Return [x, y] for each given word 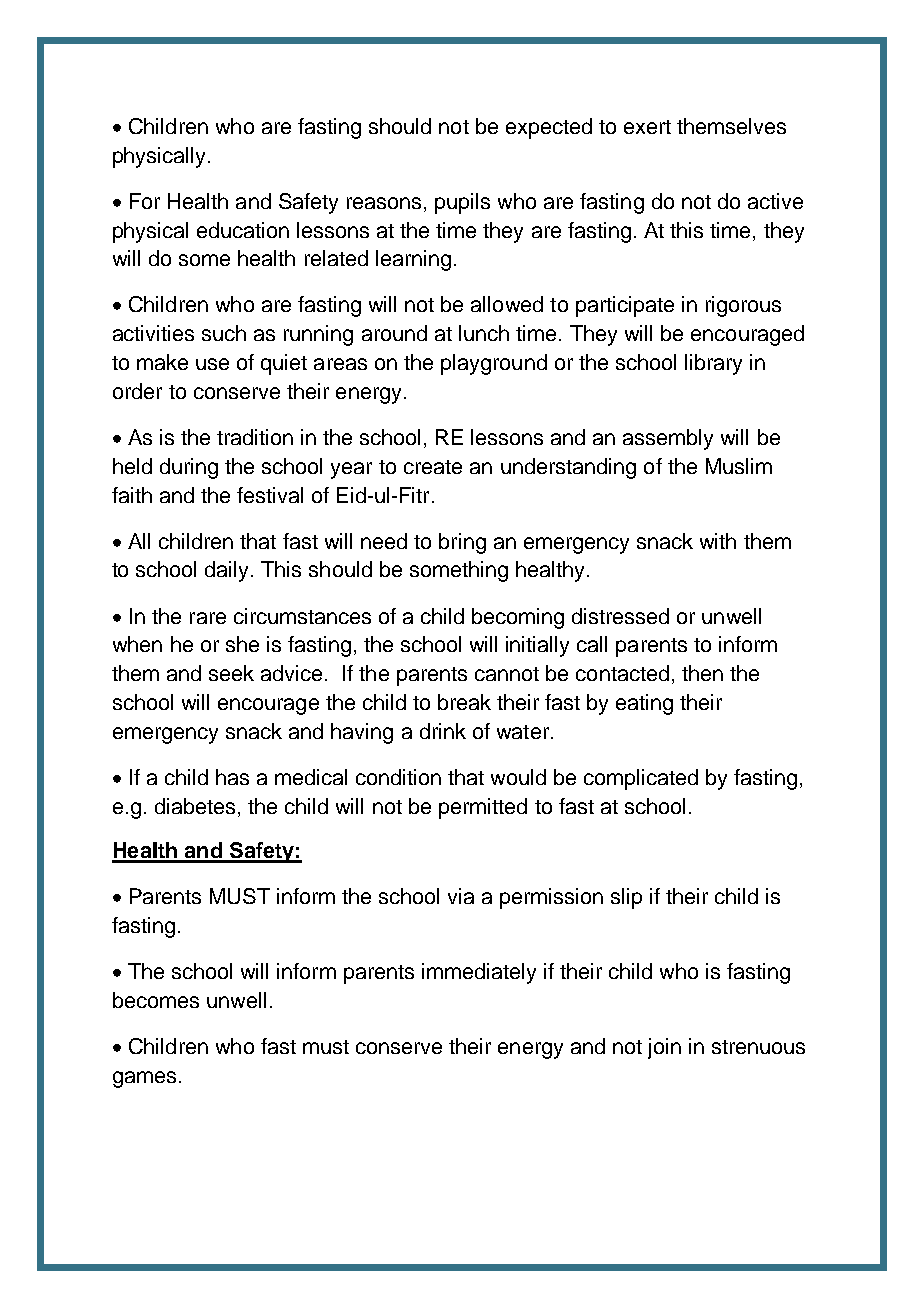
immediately [479, 973]
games [144, 1079]
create [433, 467]
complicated [641, 779]
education [243, 230]
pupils [462, 203]
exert [647, 127]
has [232, 777]
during [189, 468]
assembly [668, 439]
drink [443, 731]
